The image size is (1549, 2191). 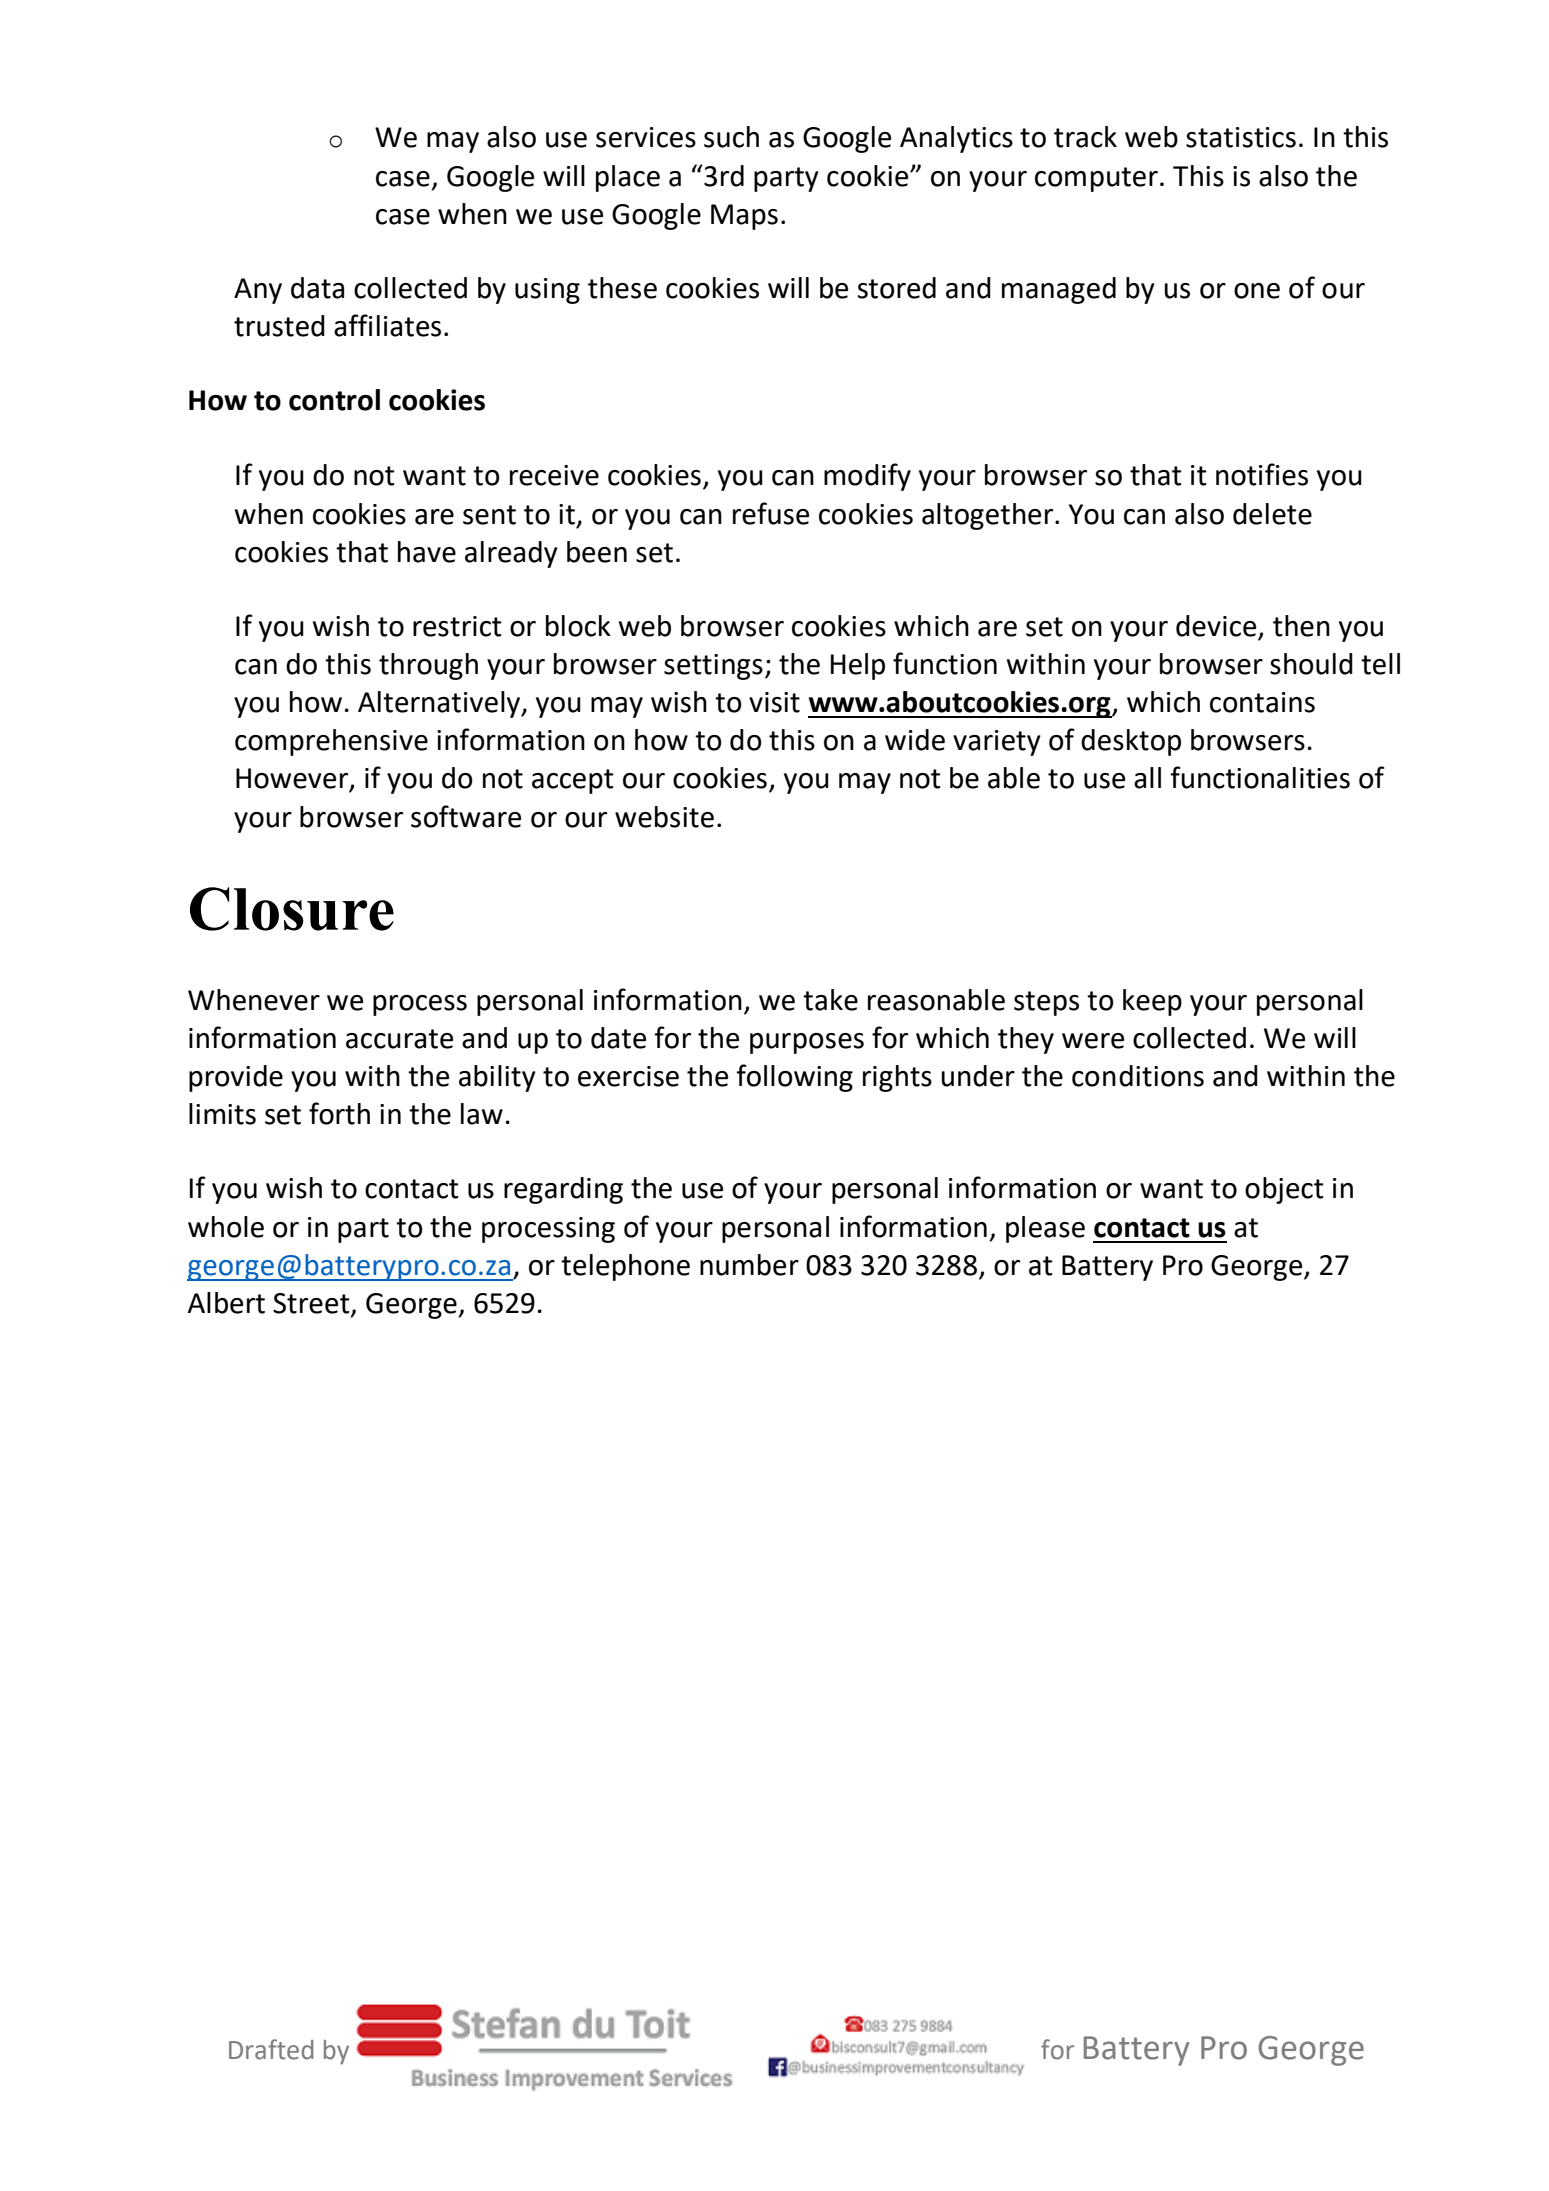 I want to click on data, so click(x=317, y=288).
